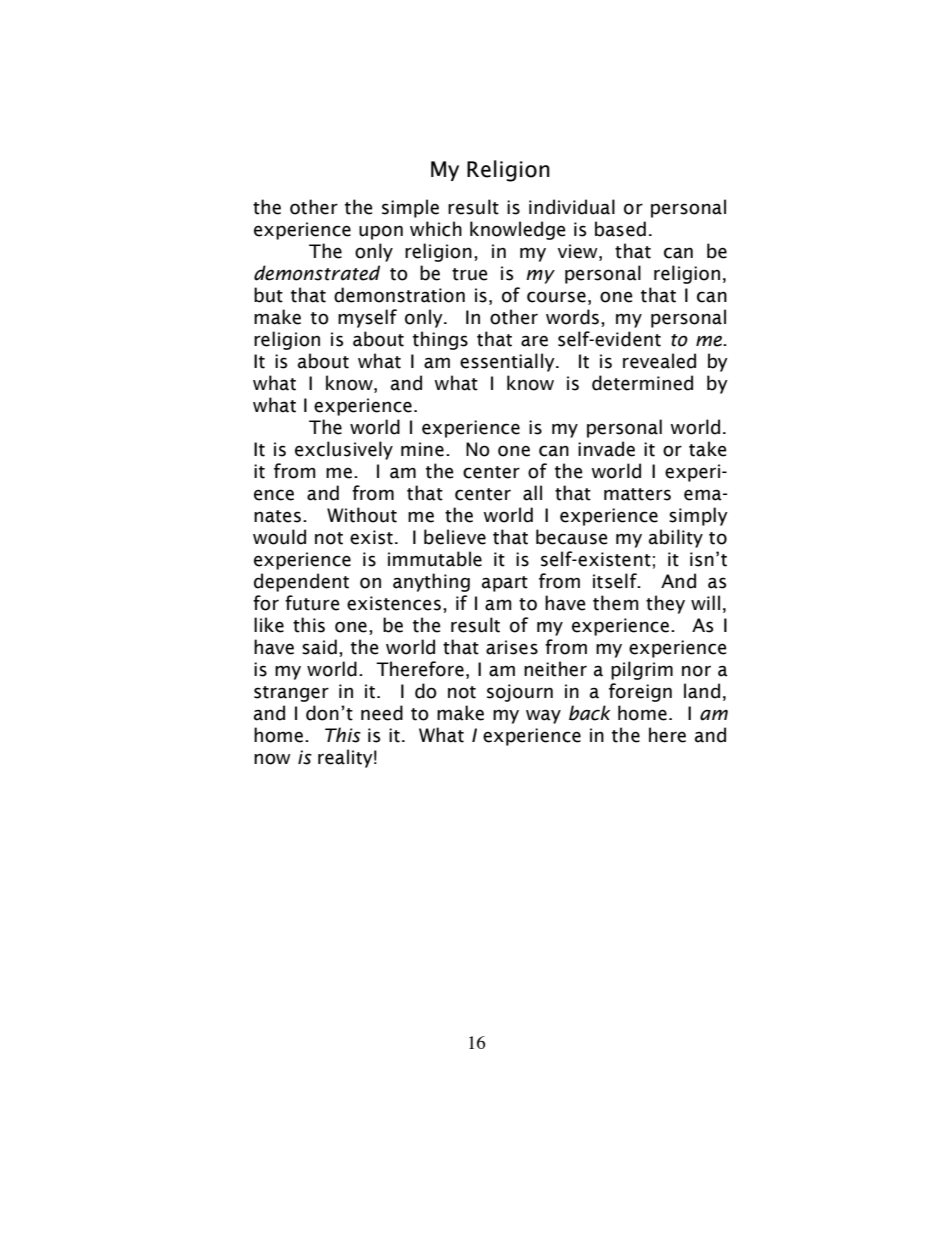  Describe the element at coordinates (381, 232) in the document. I see `upon` at that location.
